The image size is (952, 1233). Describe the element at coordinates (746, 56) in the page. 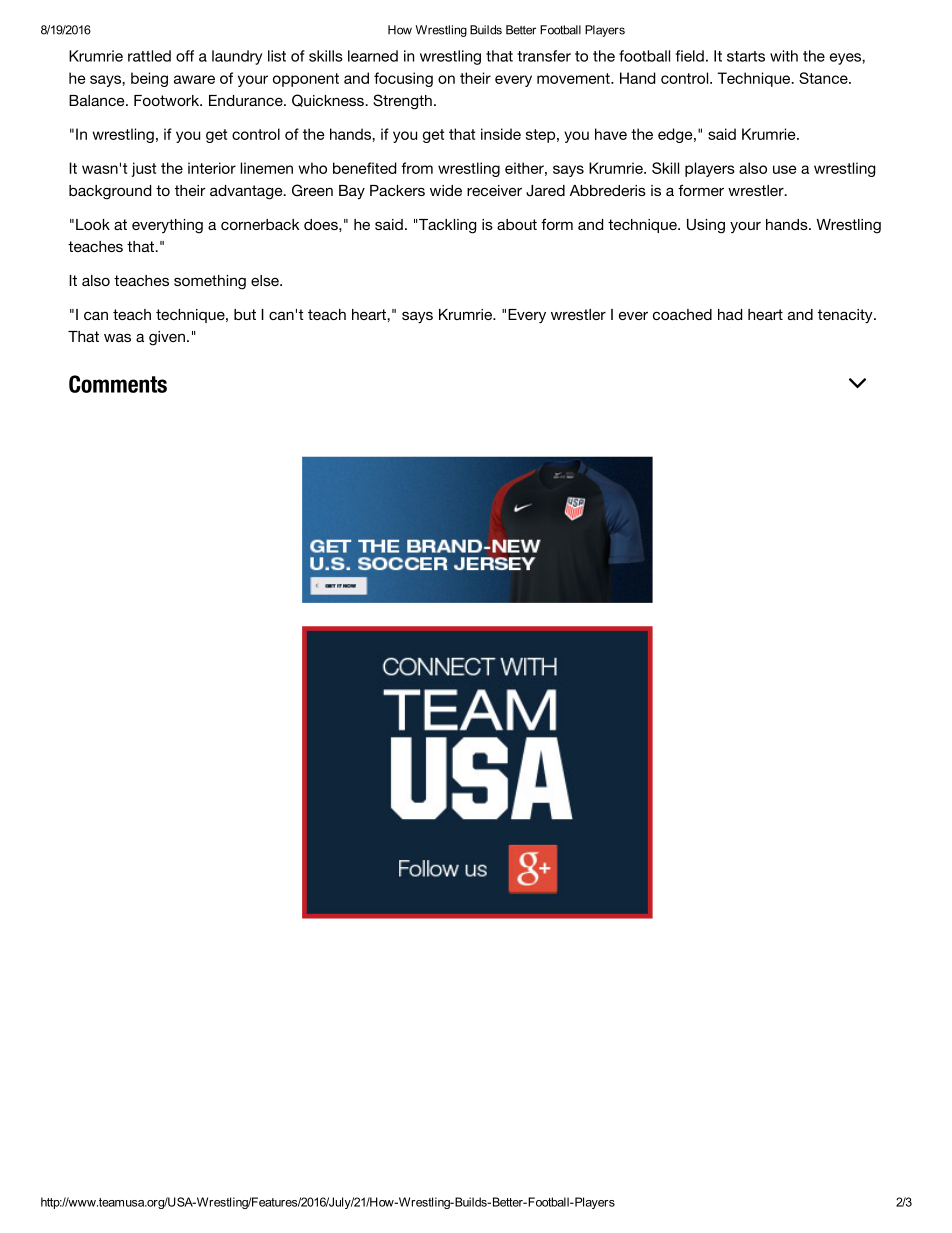

I see `starts` at that location.
